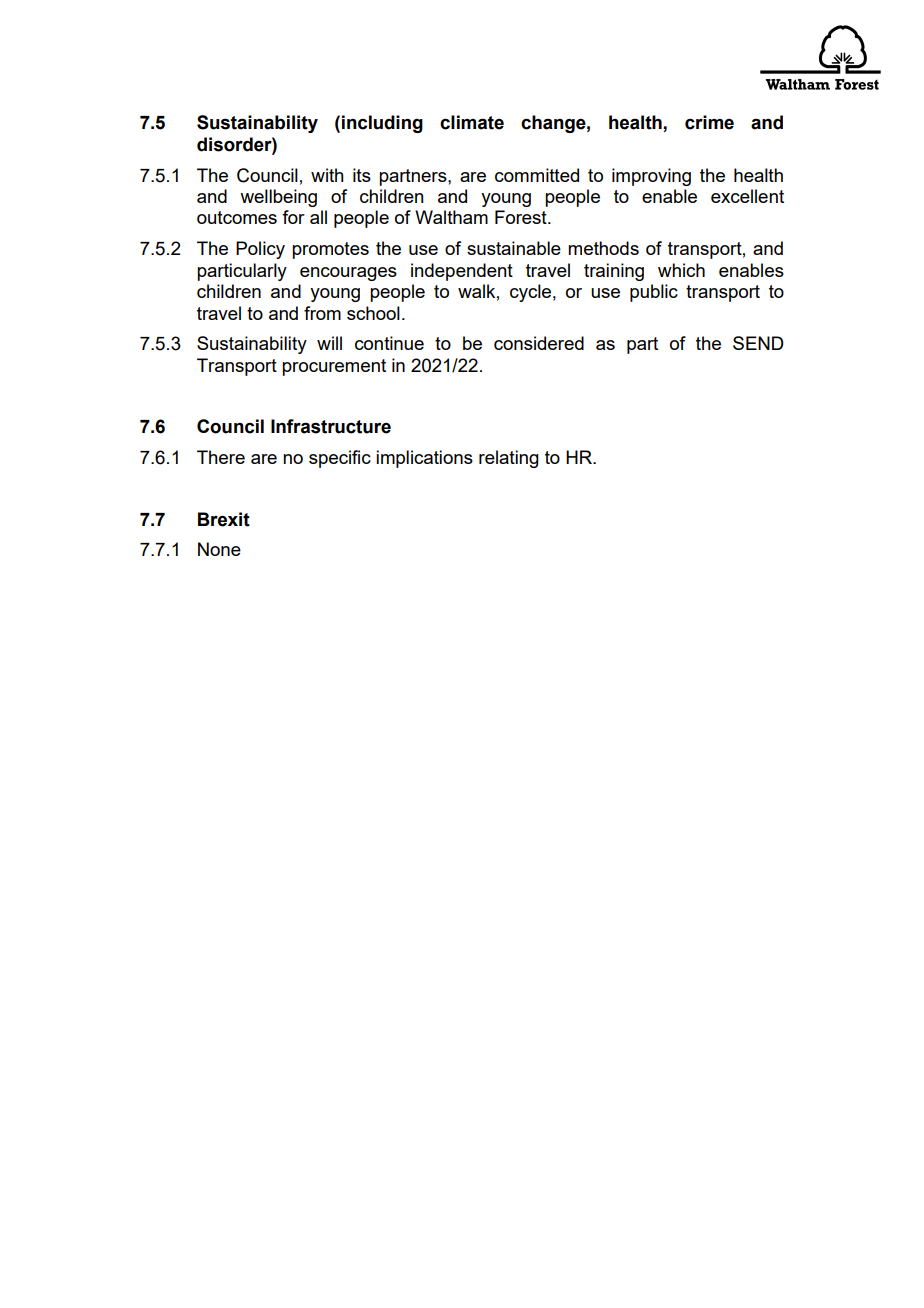  I want to click on relating, so click(509, 459).
